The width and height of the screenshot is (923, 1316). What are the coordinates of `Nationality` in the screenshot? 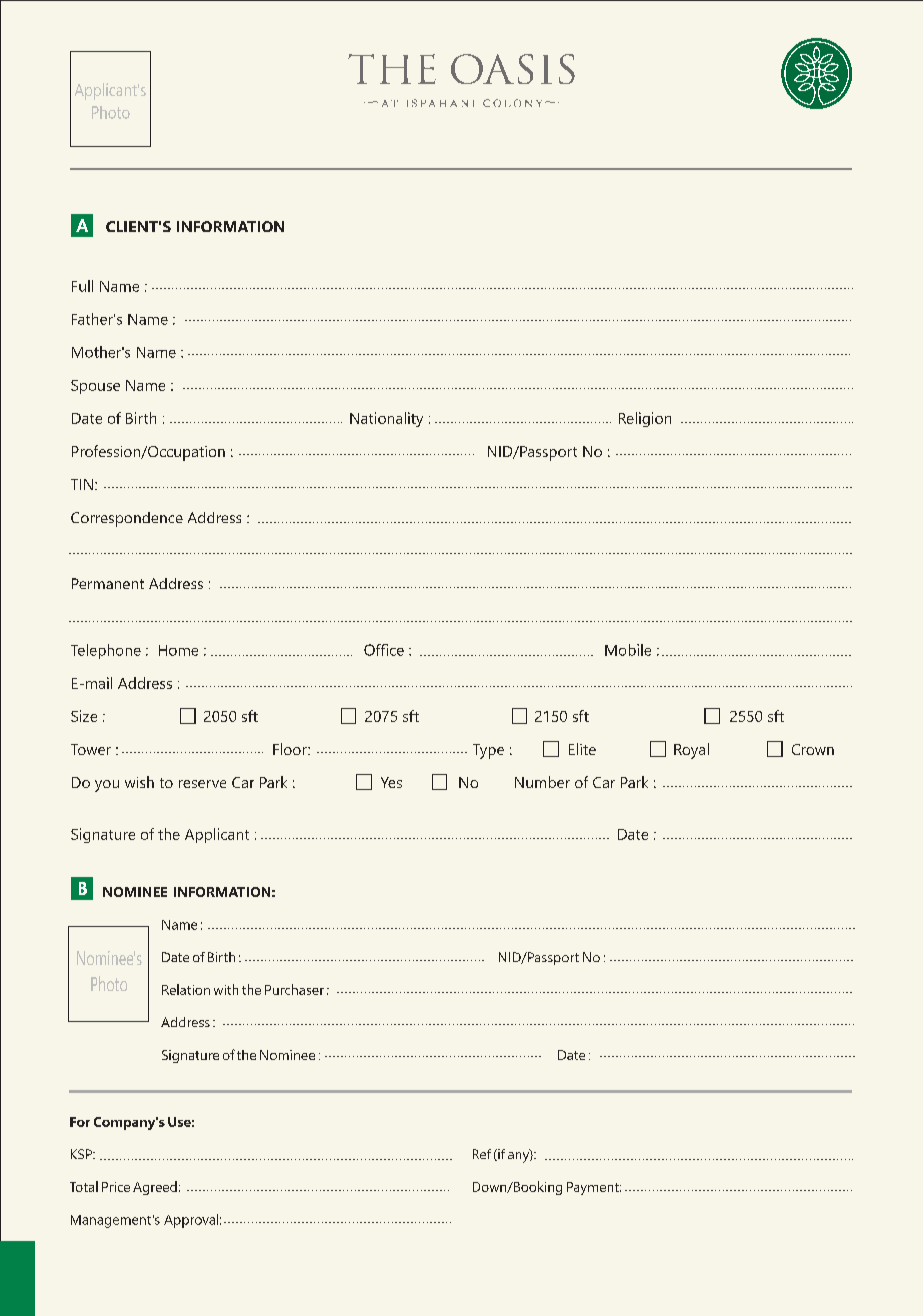 It's located at (386, 419).
